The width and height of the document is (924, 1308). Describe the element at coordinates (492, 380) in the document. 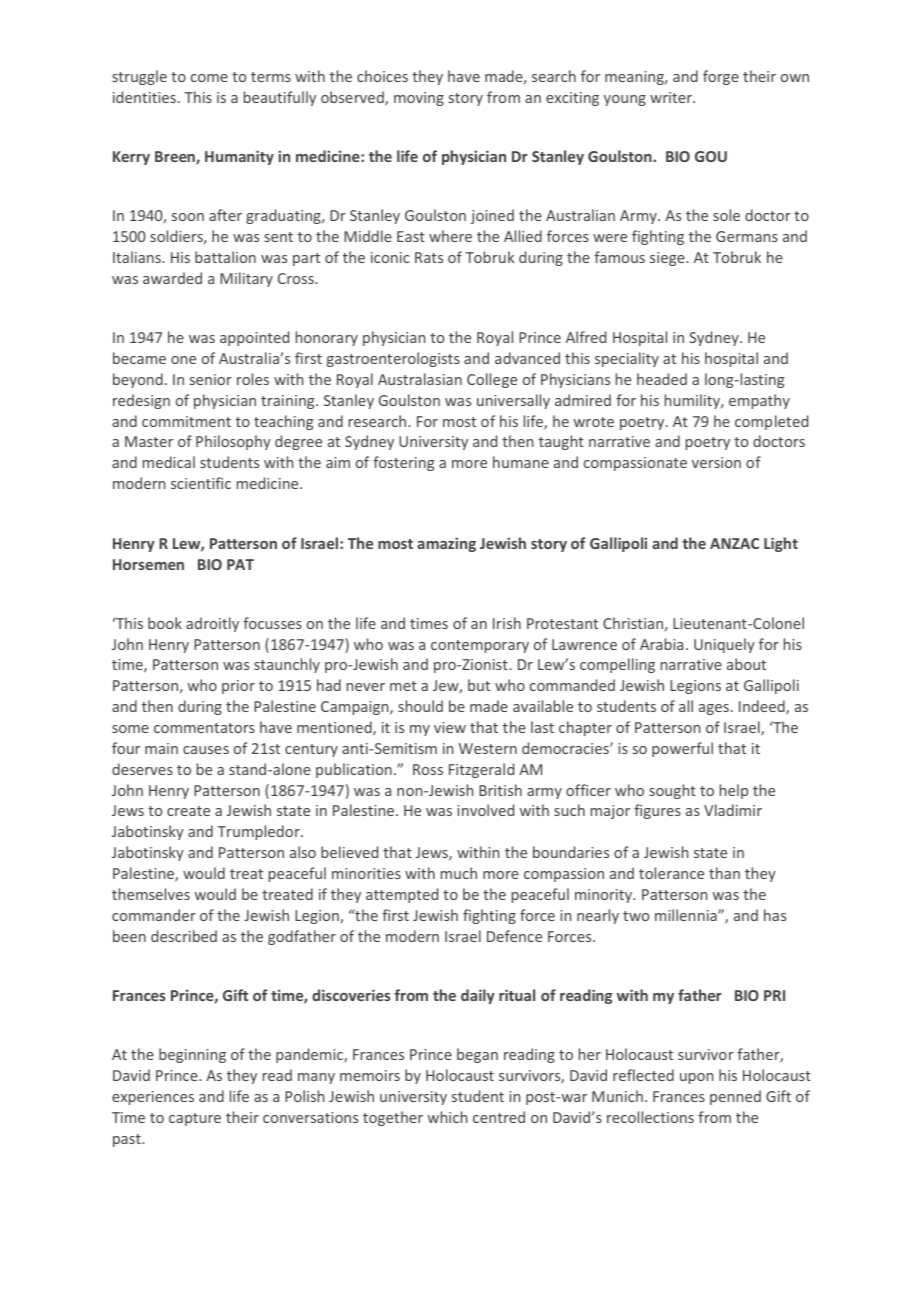

I see `College` at that location.
